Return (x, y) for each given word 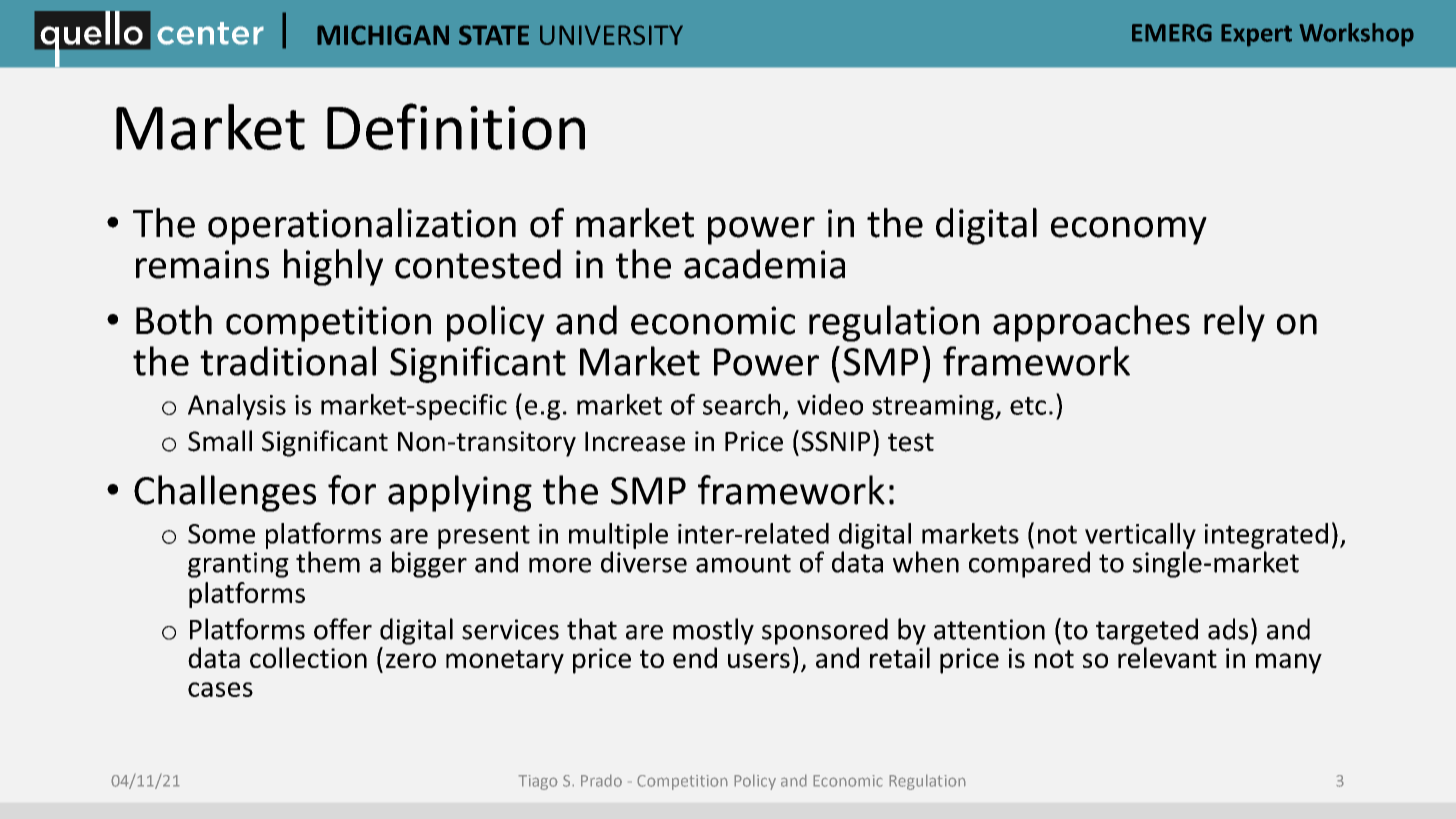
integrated (1266, 536)
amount (743, 563)
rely (1234, 323)
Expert (1256, 35)
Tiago (538, 782)
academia (764, 264)
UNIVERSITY (611, 35)
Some (221, 534)
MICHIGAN (383, 35)
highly (333, 267)
